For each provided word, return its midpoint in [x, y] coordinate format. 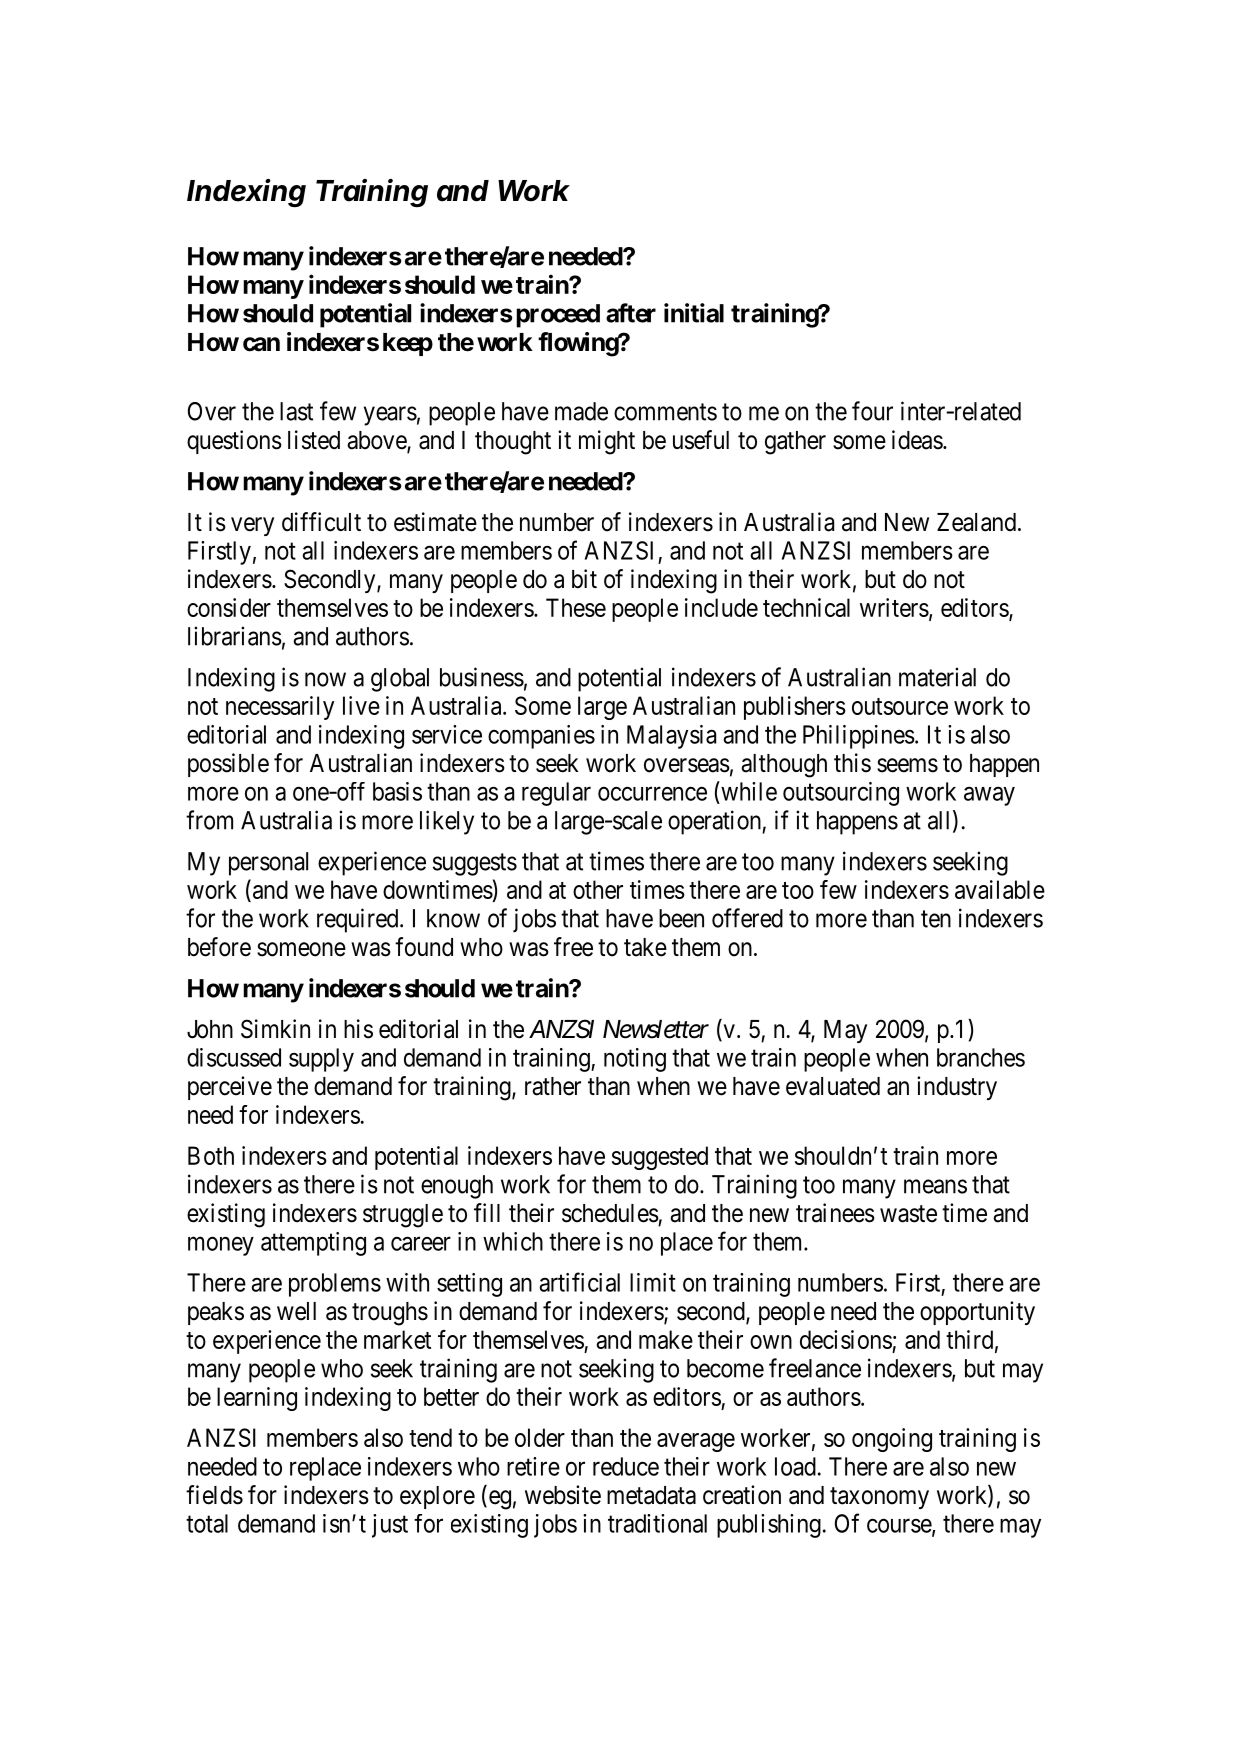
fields [214, 1495]
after [631, 313]
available [1000, 889]
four [872, 411]
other [598, 889]
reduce [626, 1466]
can [261, 344]
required [359, 920]
